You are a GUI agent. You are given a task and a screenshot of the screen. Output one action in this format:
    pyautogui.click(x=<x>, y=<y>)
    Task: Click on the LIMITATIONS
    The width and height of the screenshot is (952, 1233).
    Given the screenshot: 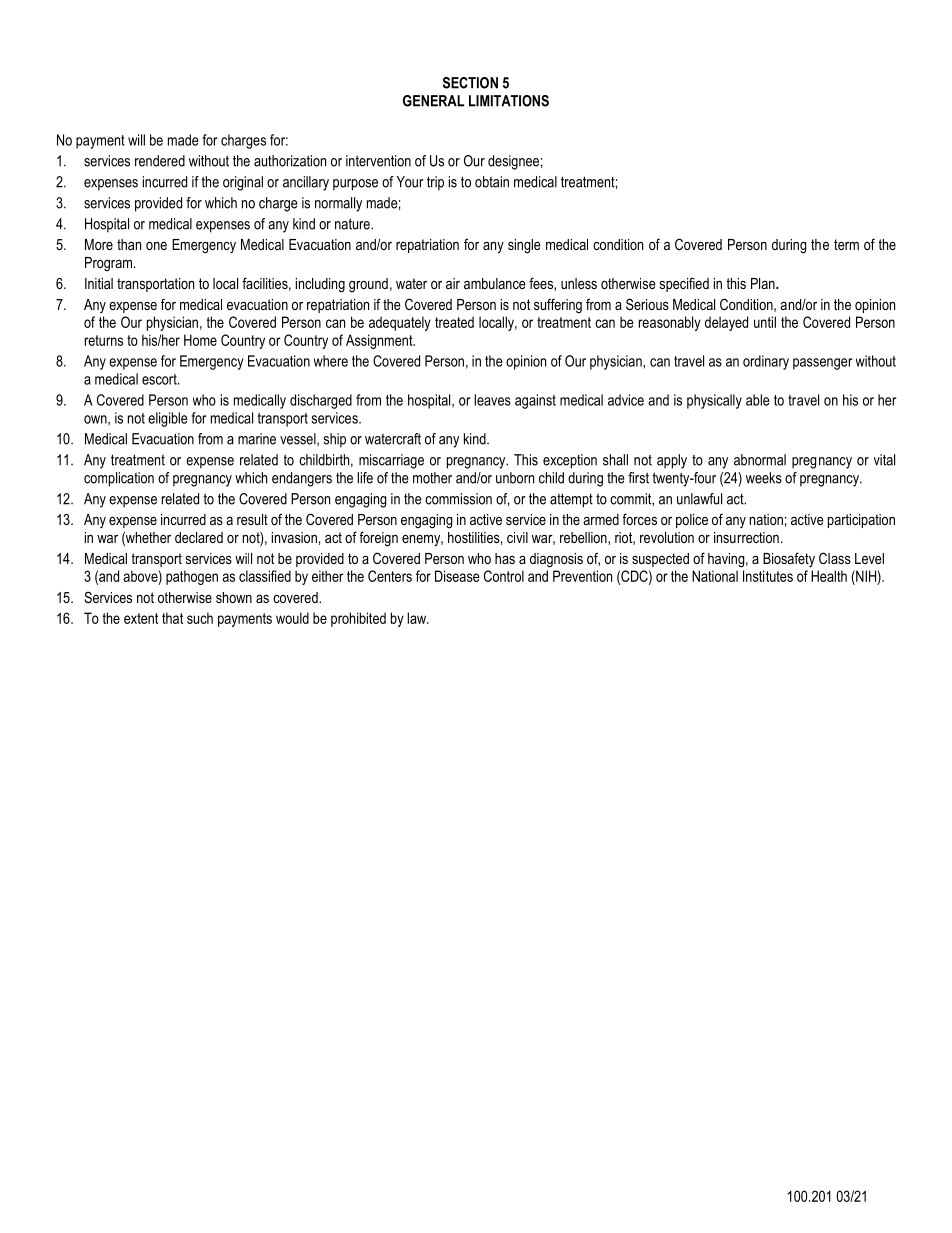 What is the action you would take?
    pyautogui.click(x=509, y=101)
